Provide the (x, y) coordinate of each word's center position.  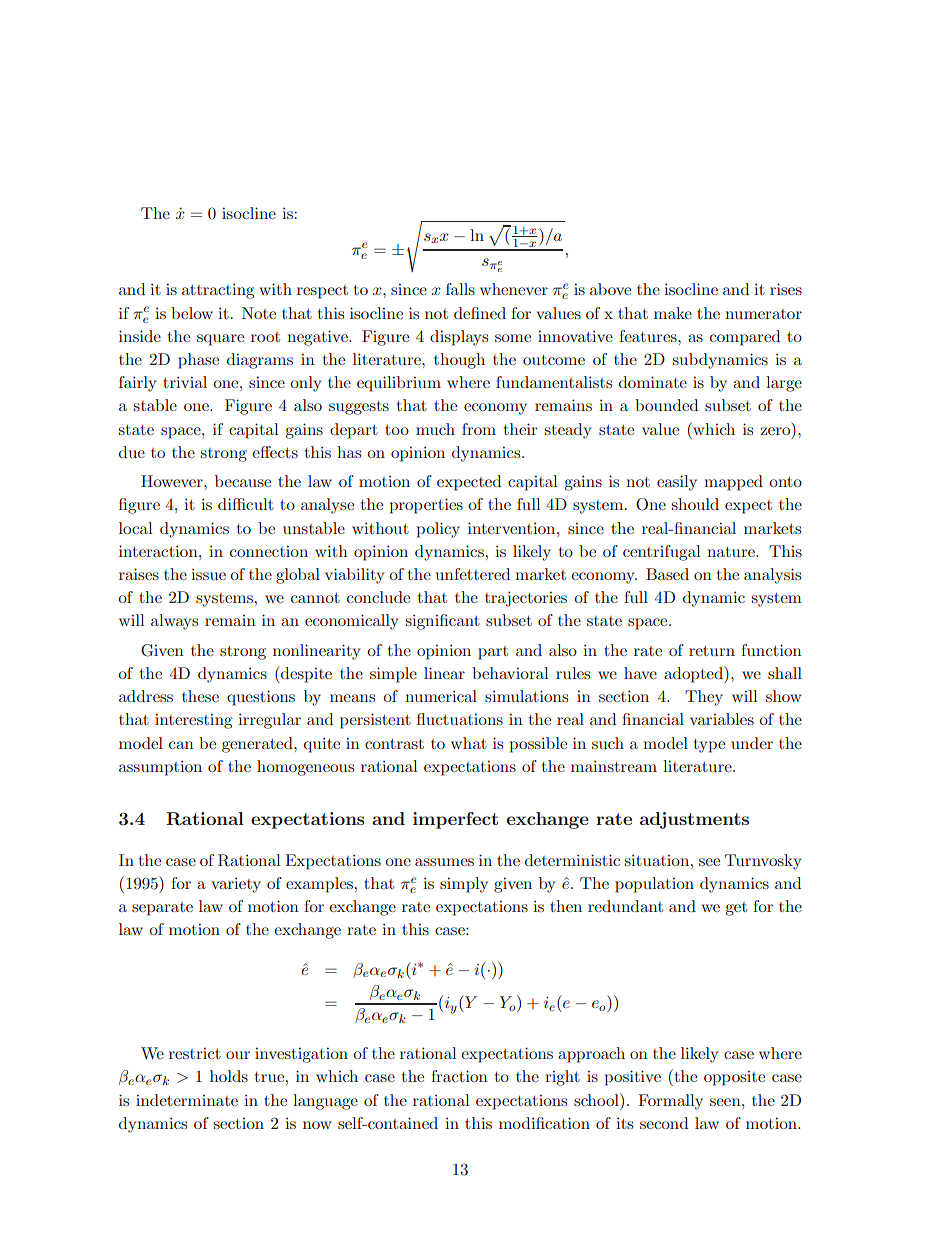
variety (236, 885)
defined (480, 313)
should (695, 504)
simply (464, 885)
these (200, 696)
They (704, 698)
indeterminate (187, 1100)
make (673, 313)
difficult (246, 504)
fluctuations (460, 719)
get (736, 909)
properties (426, 506)
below (192, 313)
